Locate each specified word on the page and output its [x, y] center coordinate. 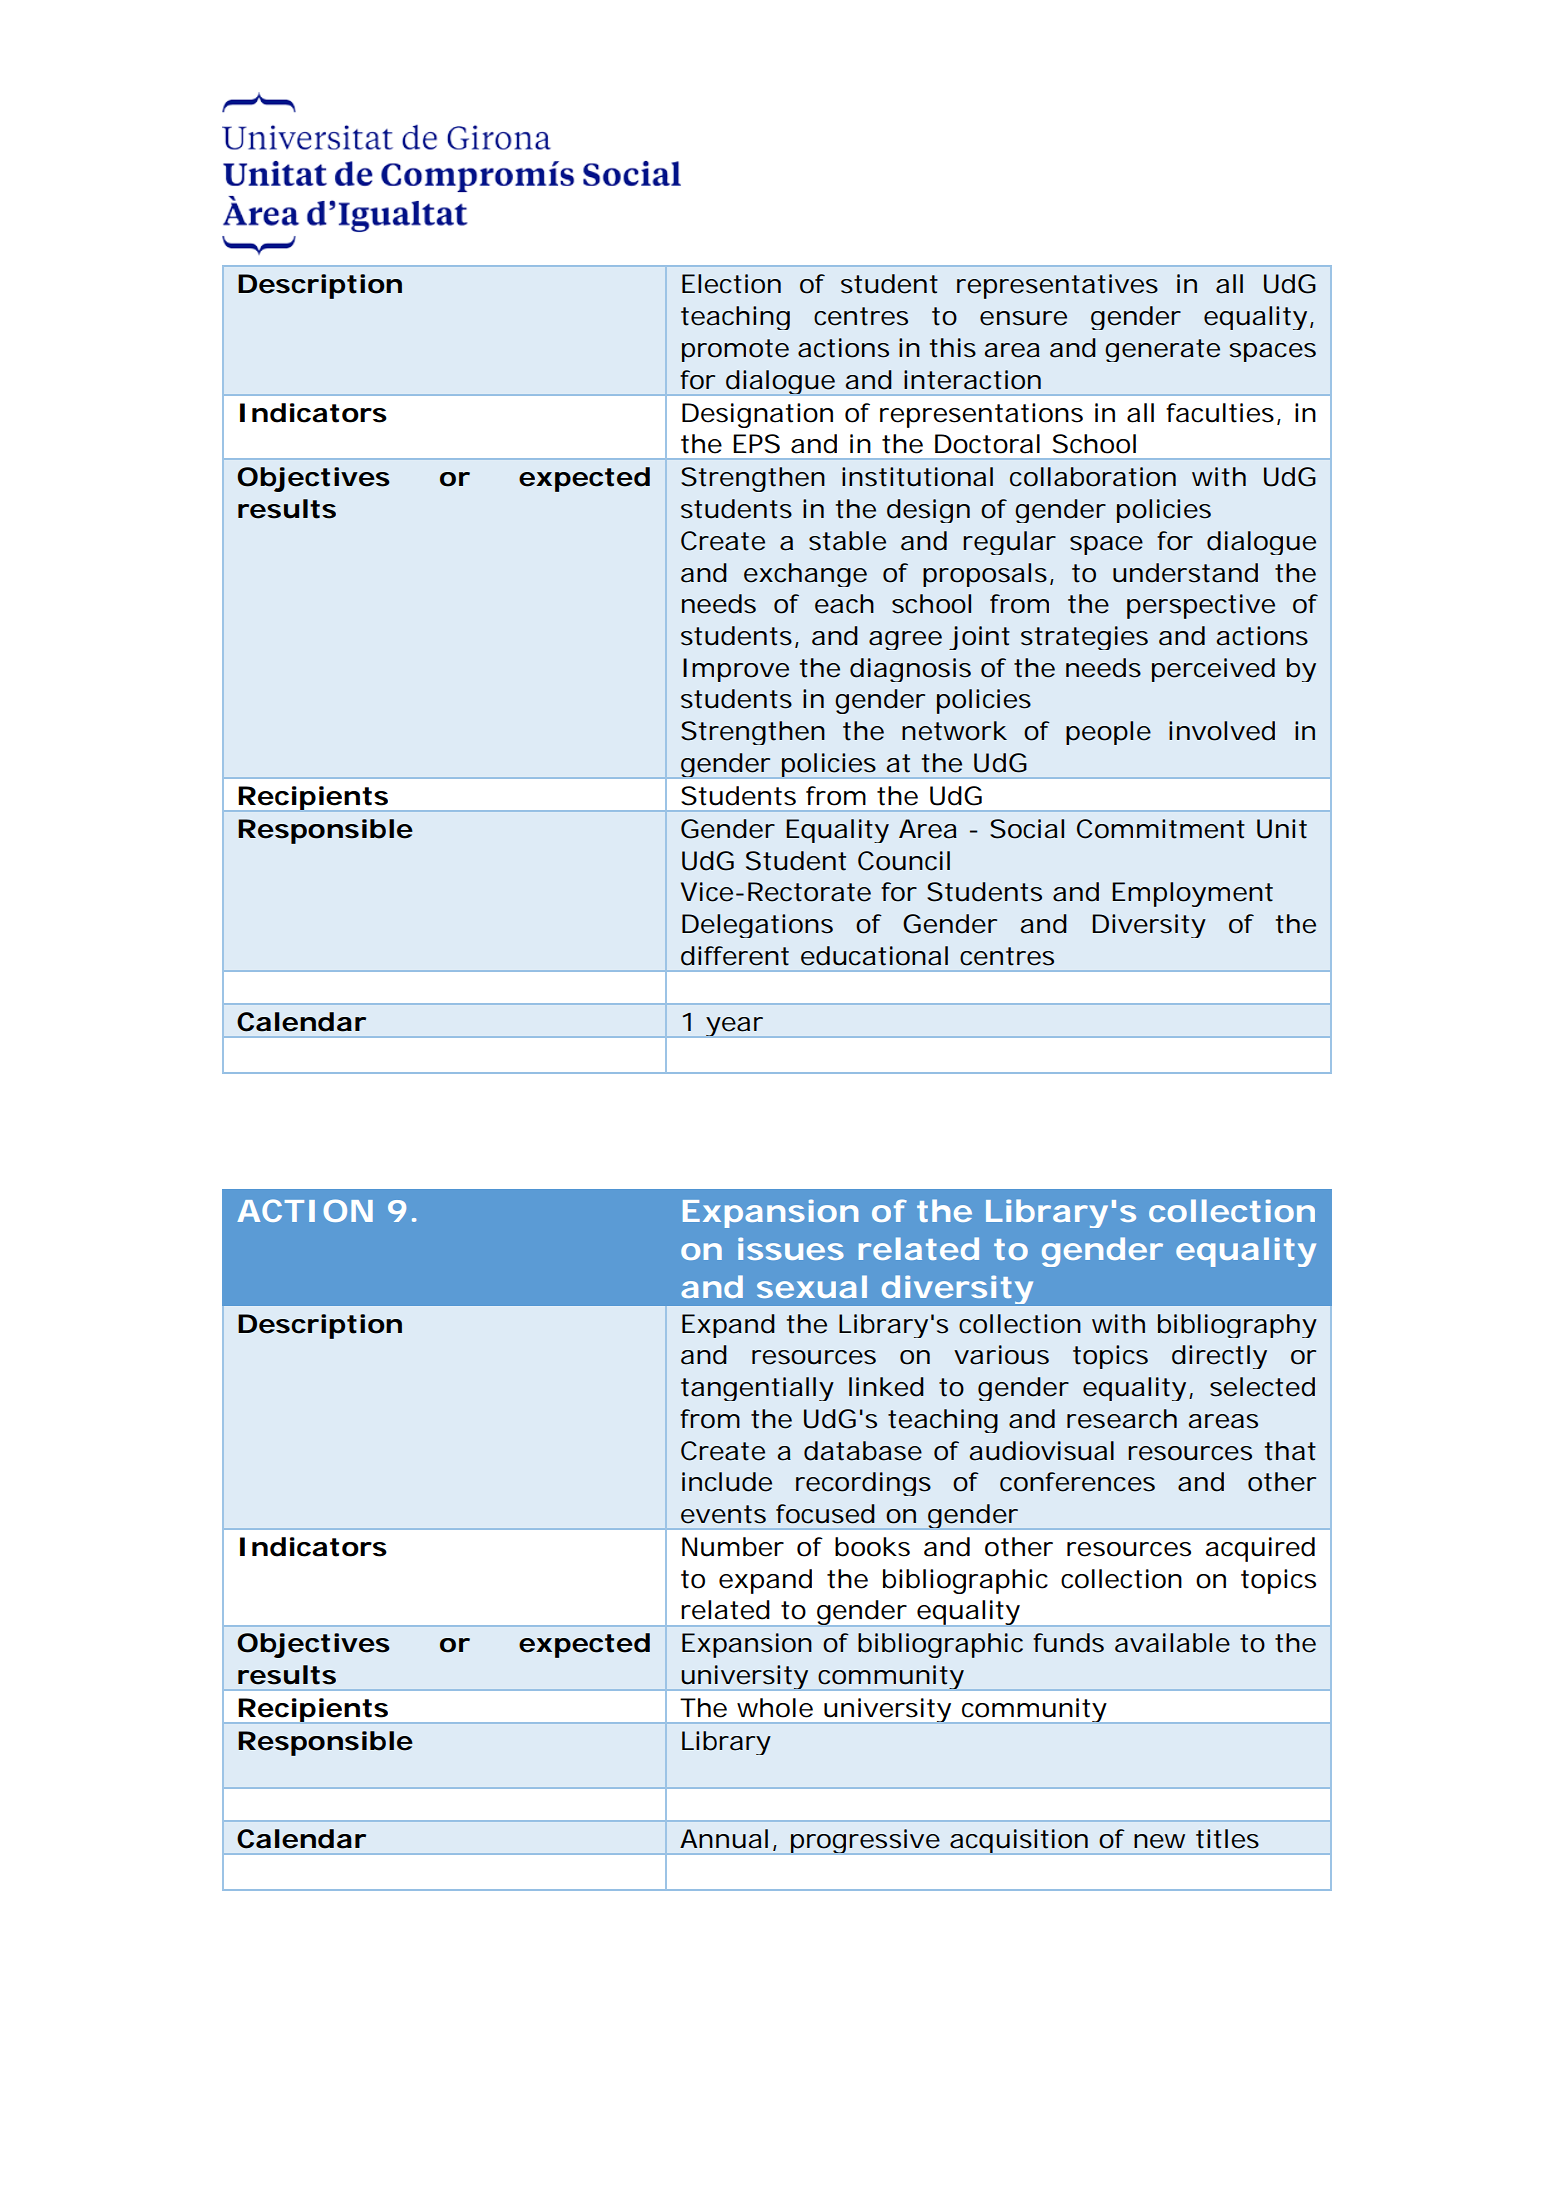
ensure [1023, 318]
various [1001, 1355]
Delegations [757, 926]
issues [791, 1248]
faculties [1220, 413]
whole [775, 1708]
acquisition [1019, 1842]
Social [1027, 829]
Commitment [1161, 829]
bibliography [1237, 1326]
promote [735, 350]
